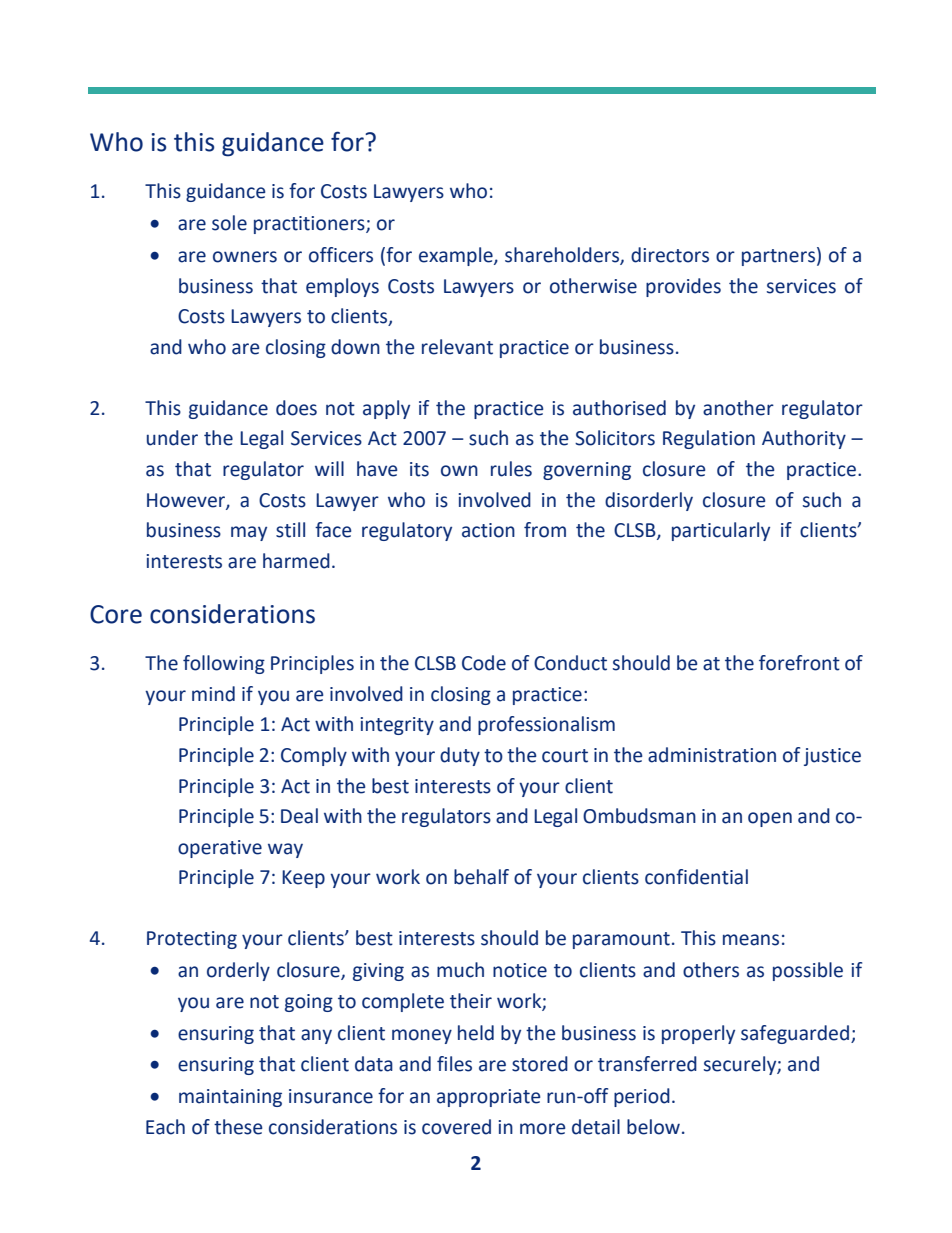 This screenshot has height=1233, width=952. I want to click on example, so click(457, 256).
